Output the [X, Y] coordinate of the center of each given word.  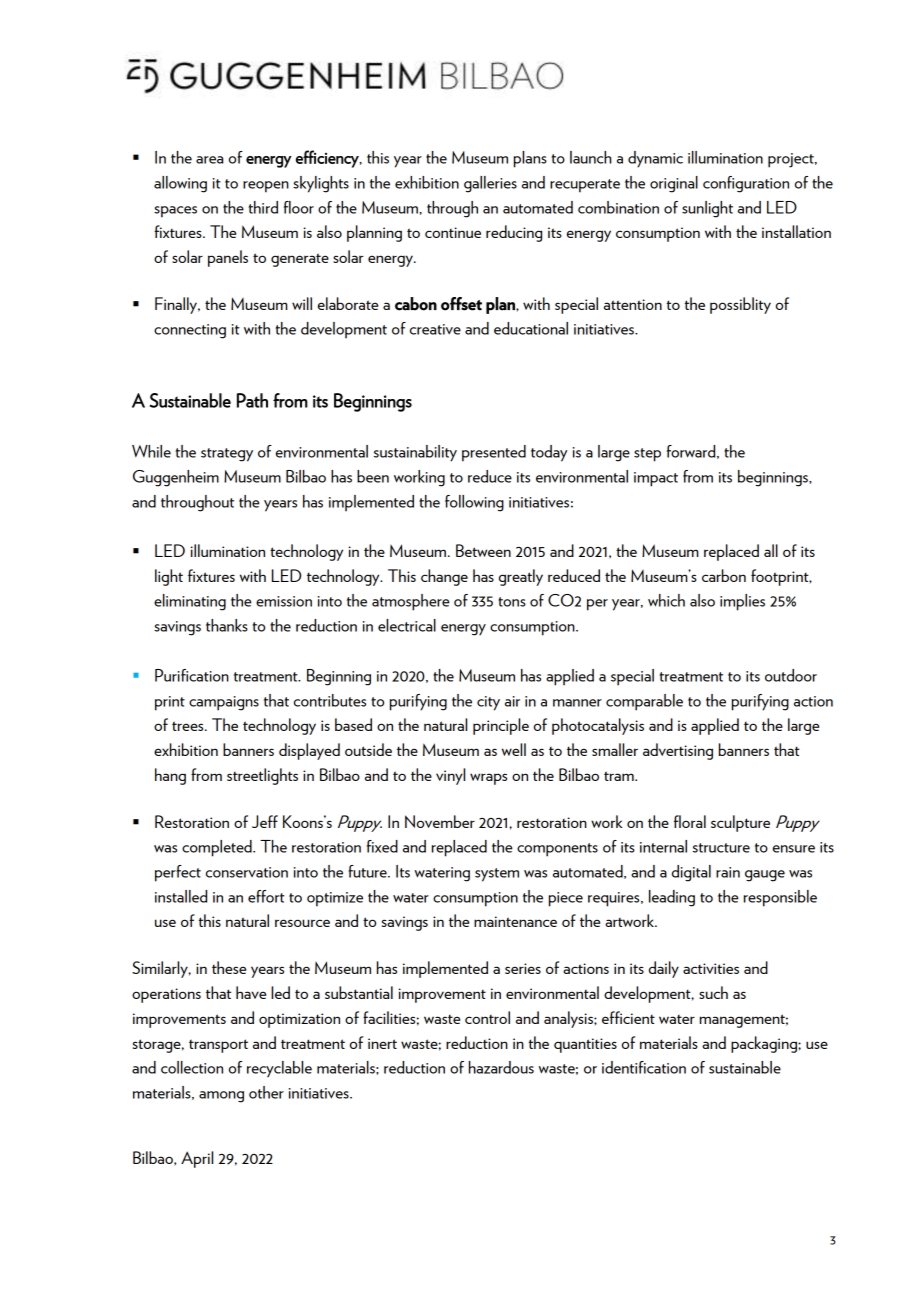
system [497, 875]
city [488, 703]
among [221, 1097]
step [647, 455]
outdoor [791, 675]
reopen [266, 187]
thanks [227, 625]
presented [494, 453]
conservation [247, 872]
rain [728, 872]
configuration [746, 184]
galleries [490, 184]
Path [252, 400]
